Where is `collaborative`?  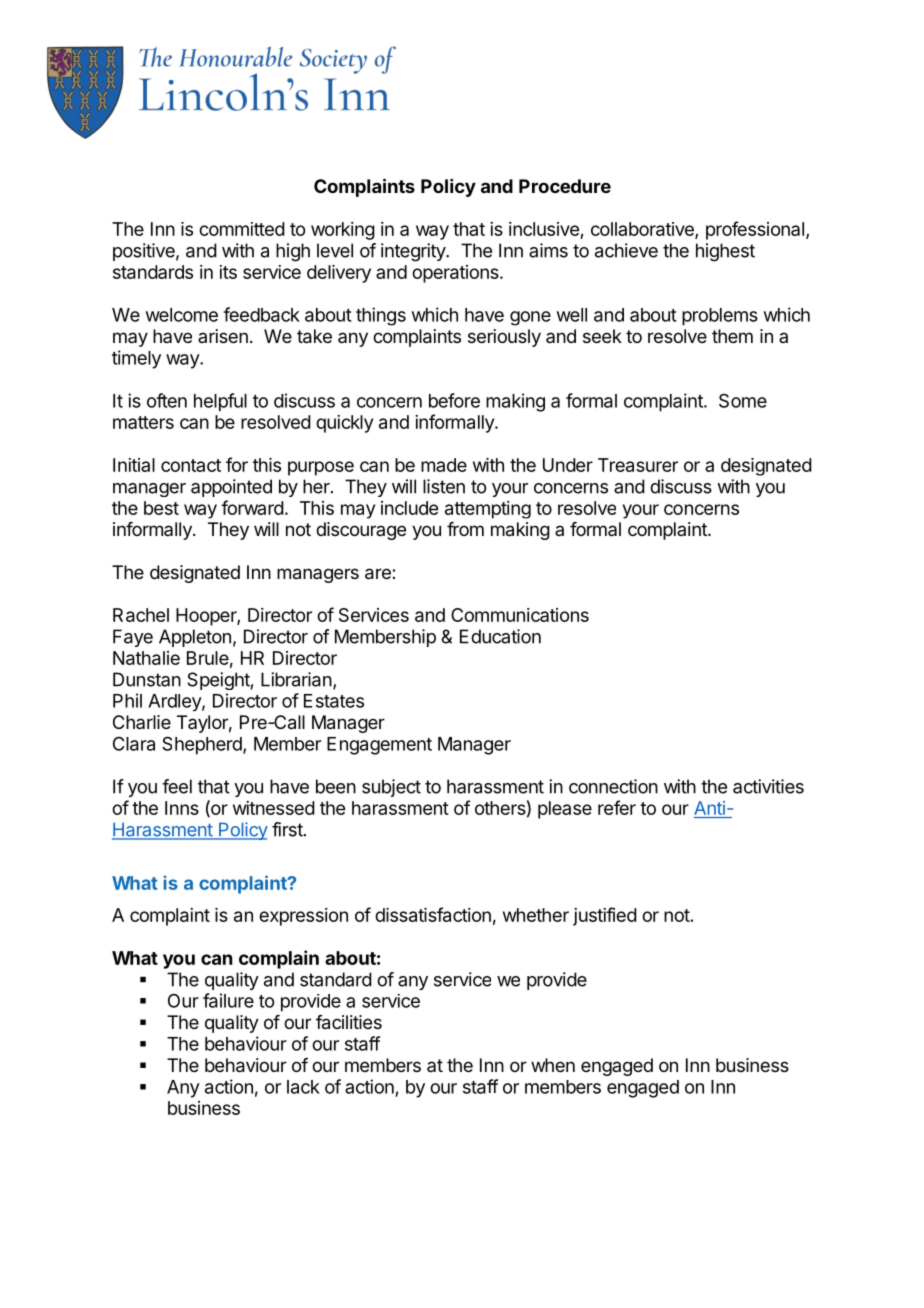
collaborative is located at coordinates (643, 230).
